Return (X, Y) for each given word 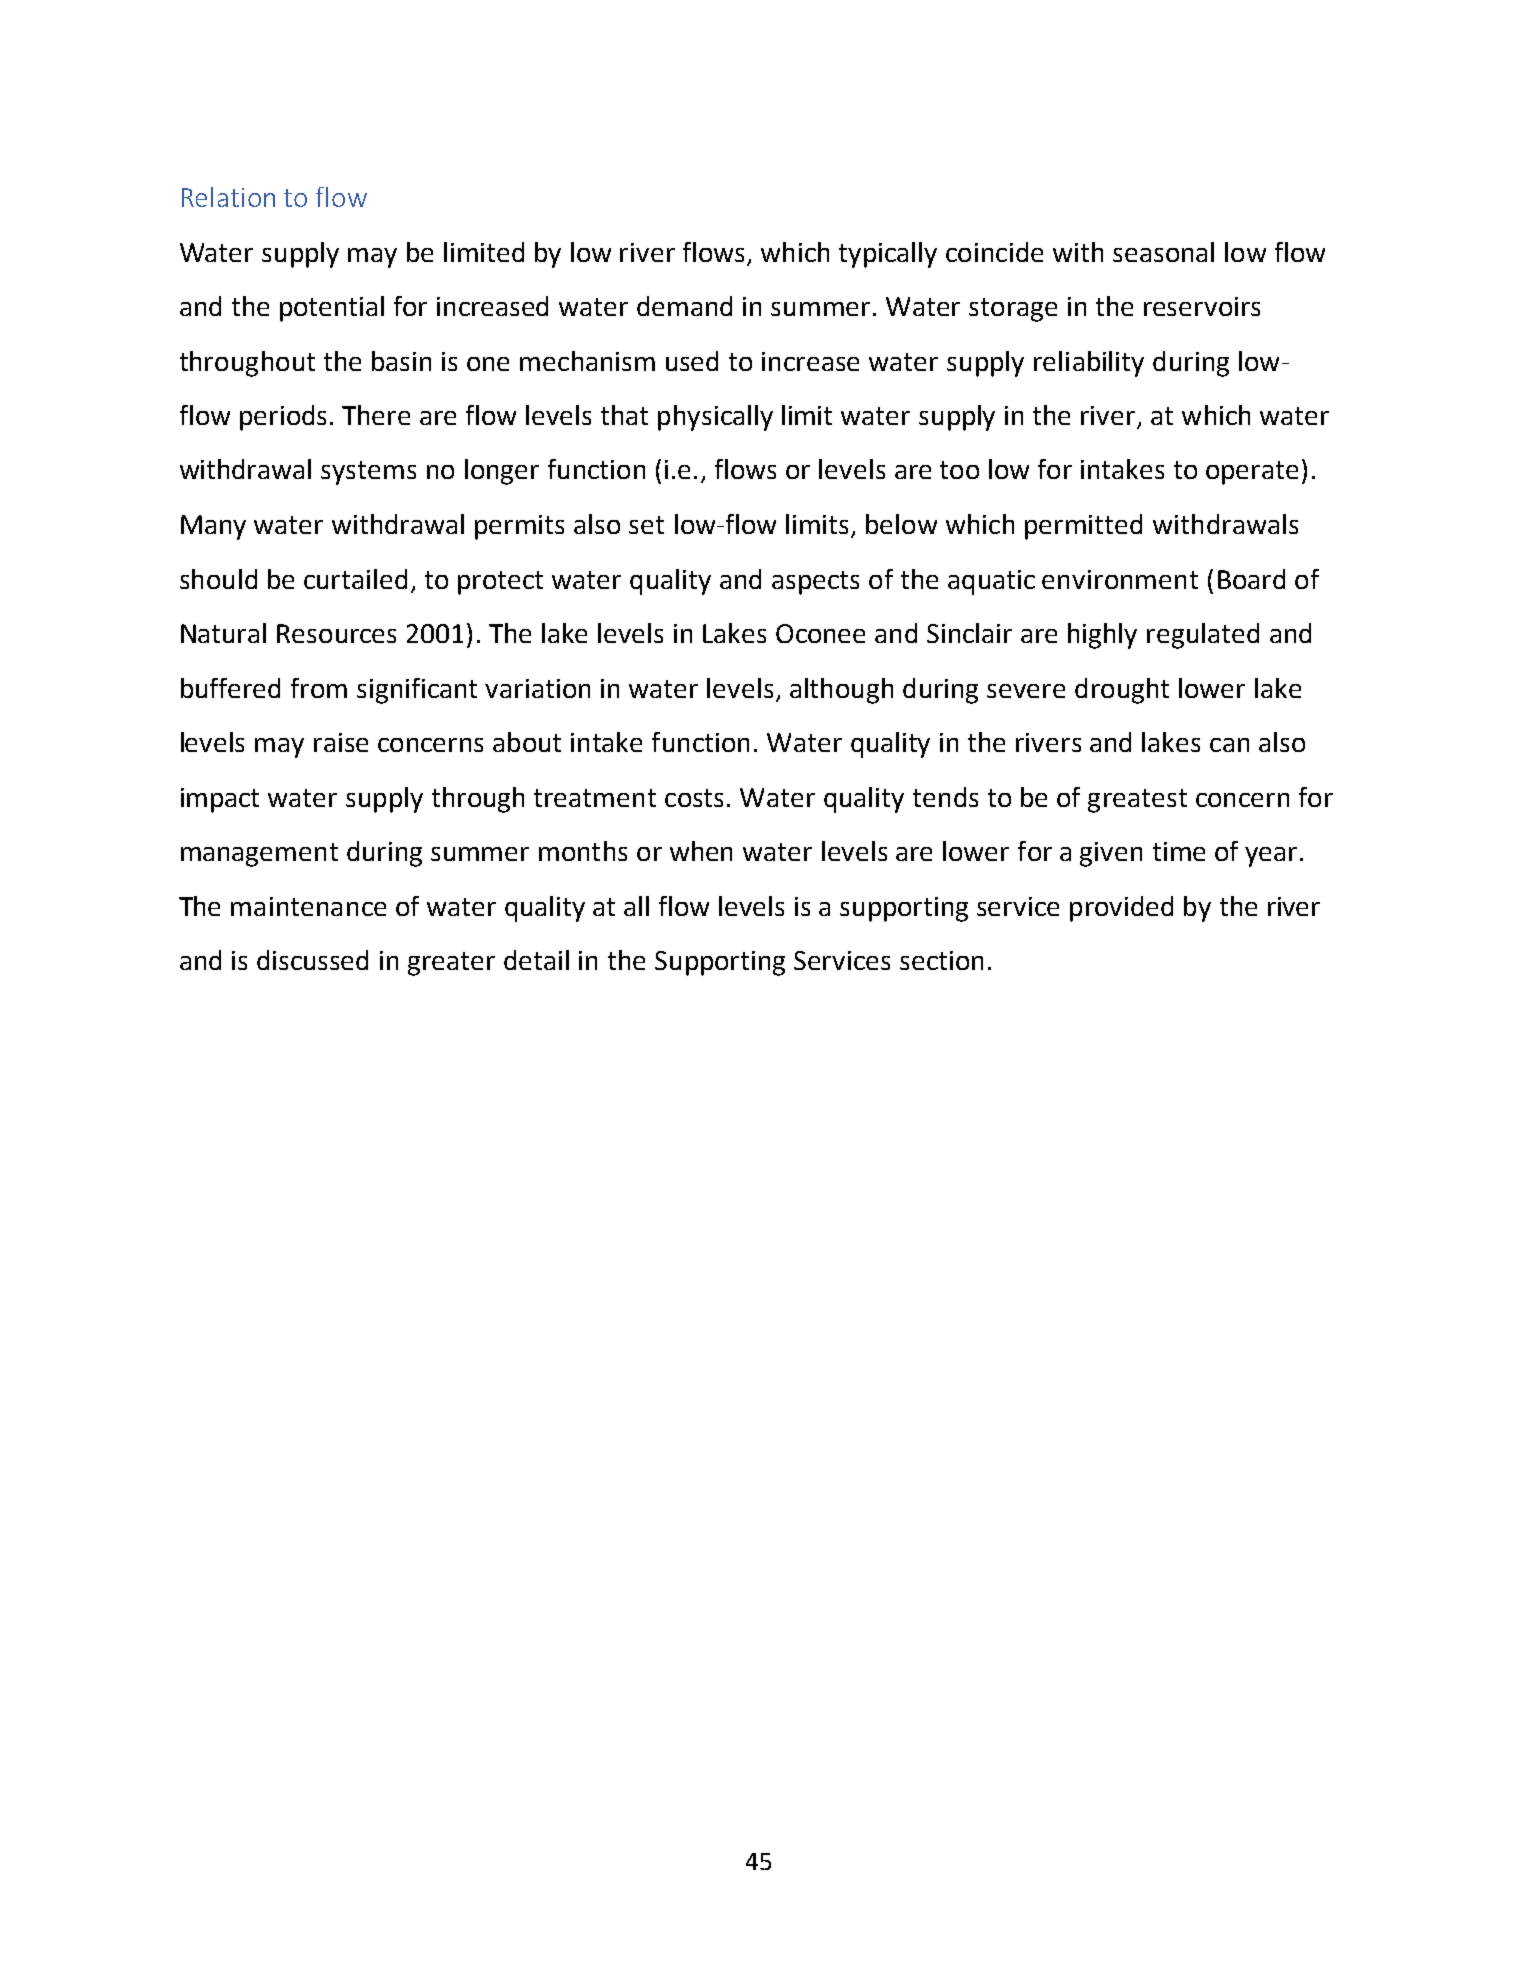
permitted (1083, 527)
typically (888, 255)
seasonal (1163, 252)
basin (401, 361)
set (646, 525)
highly (1102, 636)
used (692, 361)
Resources (336, 633)
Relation (228, 197)
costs (694, 798)
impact (220, 800)
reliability (1089, 364)
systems (368, 473)
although (841, 691)
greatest (1137, 801)
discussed (312, 960)
